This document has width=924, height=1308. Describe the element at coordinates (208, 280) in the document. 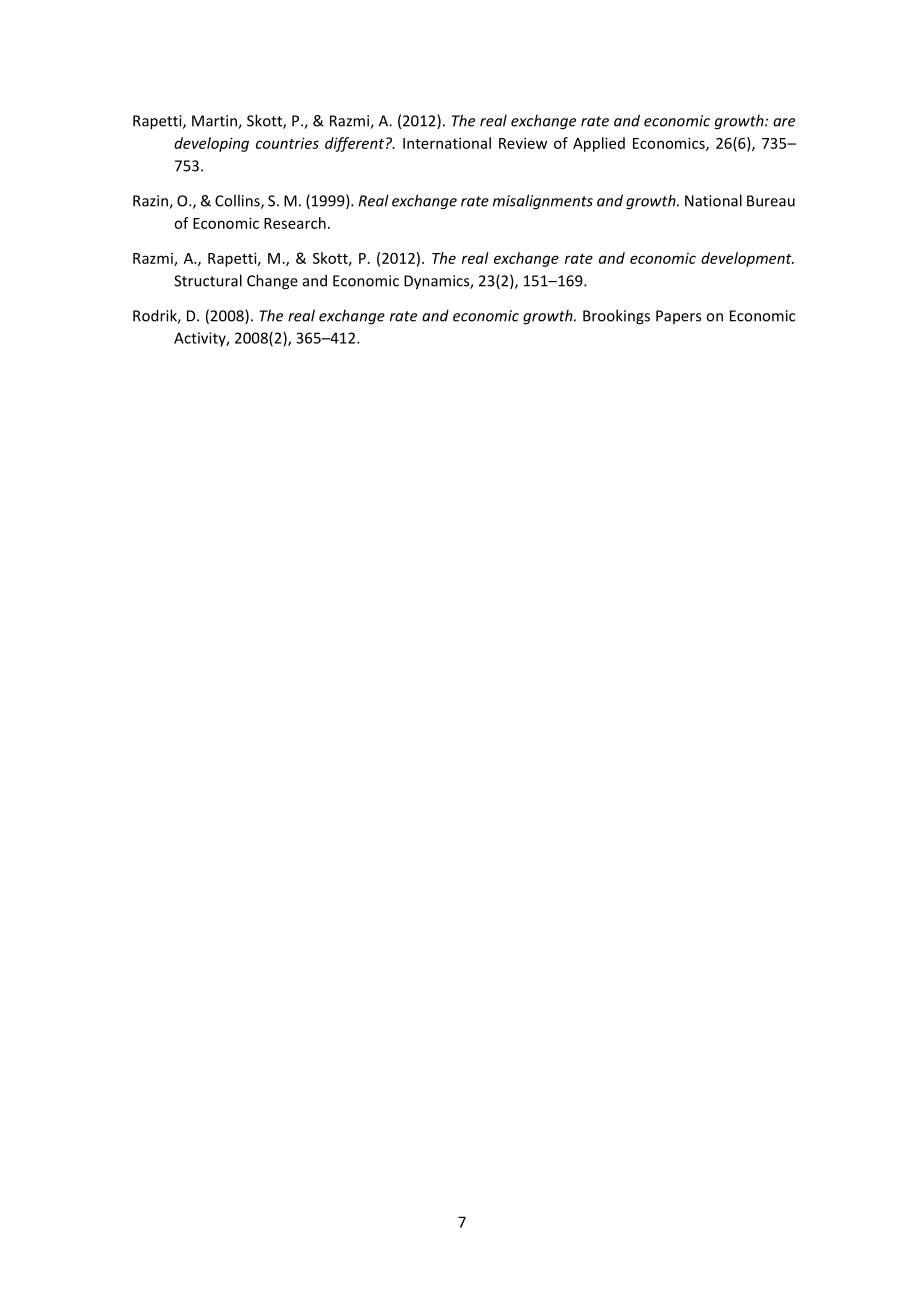

I see `Structural` at that location.
